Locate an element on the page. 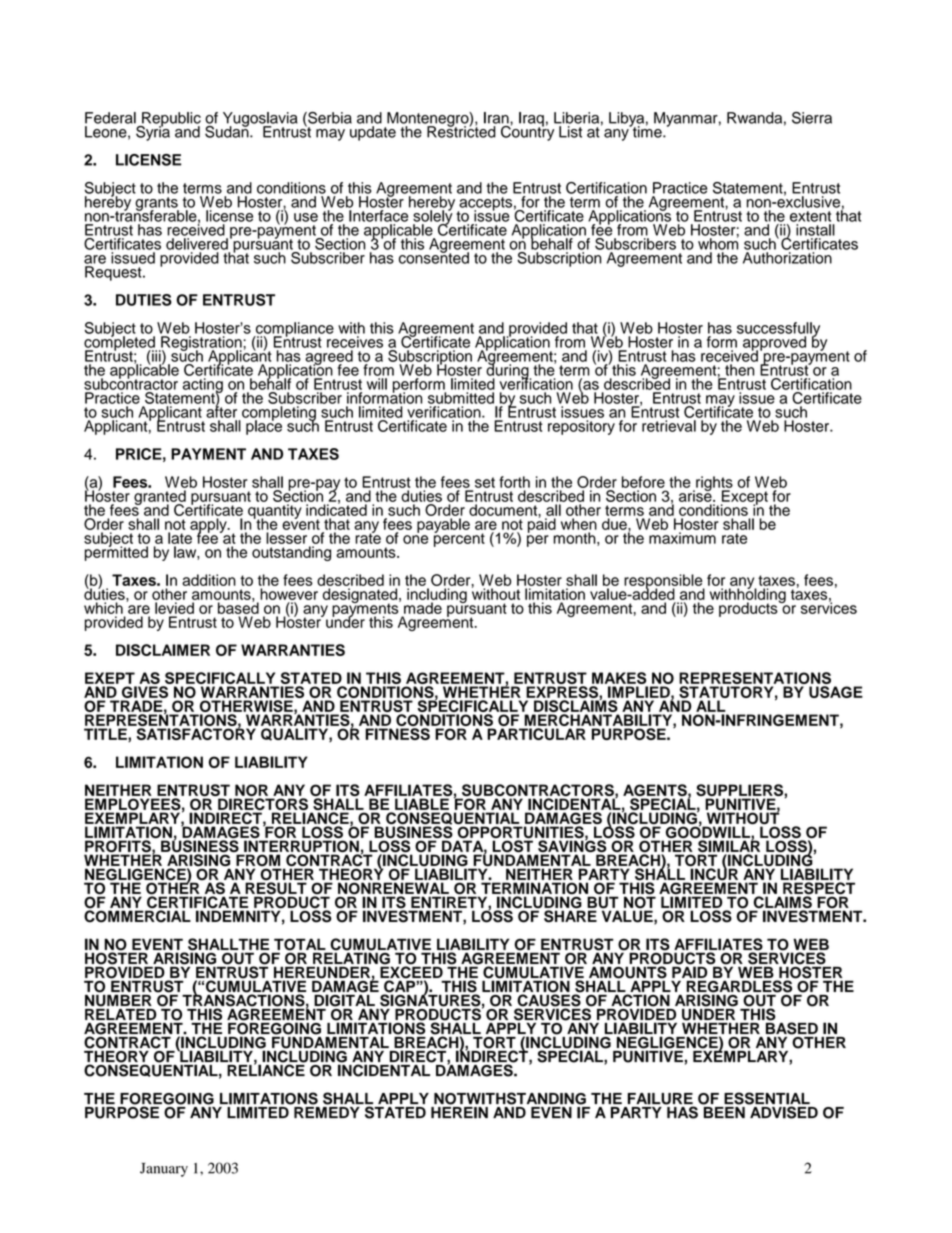  Sierra is located at coordinates (812, 118).
